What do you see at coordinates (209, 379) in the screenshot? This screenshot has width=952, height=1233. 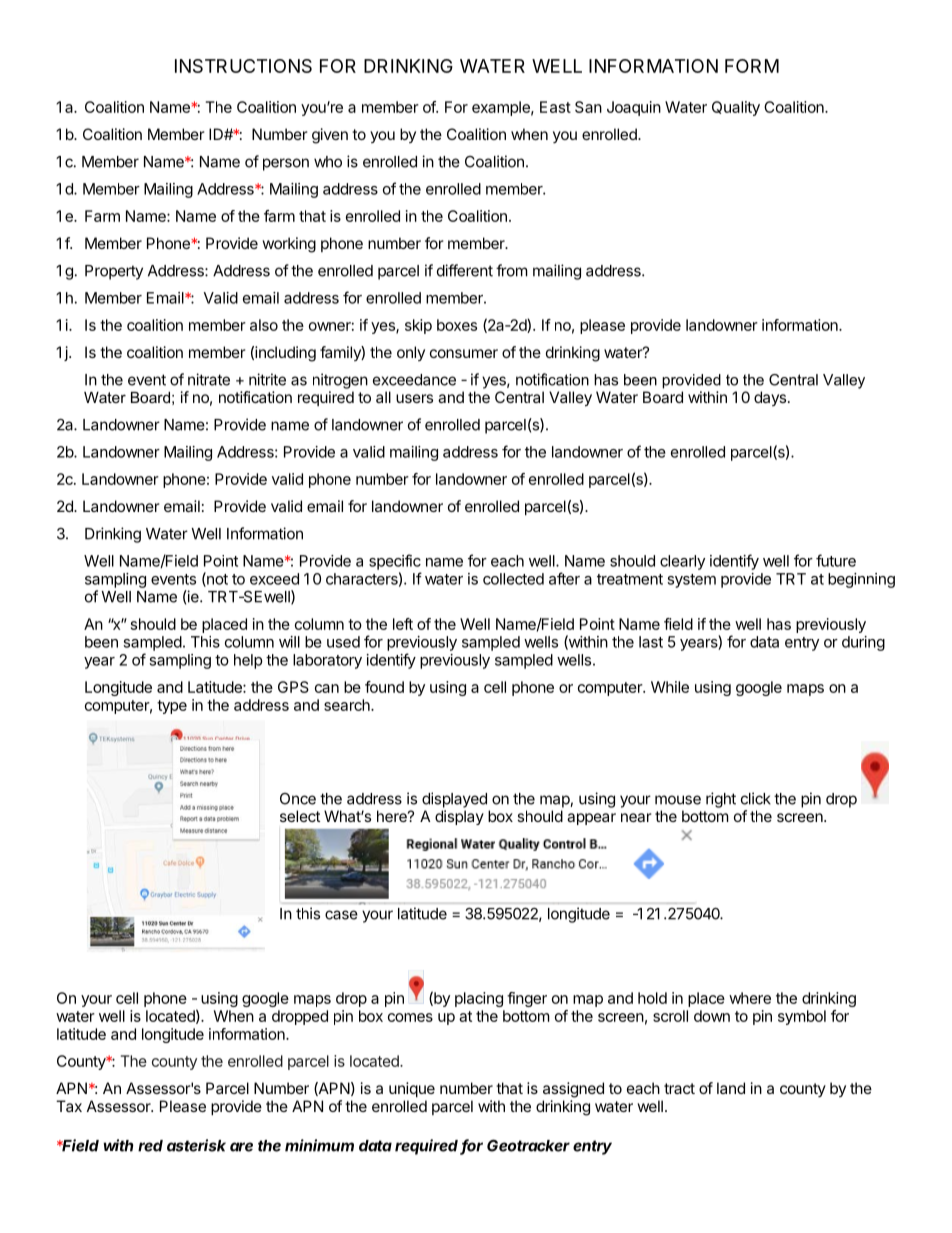 I see `nitrate` at bounding box center [209, 379].
